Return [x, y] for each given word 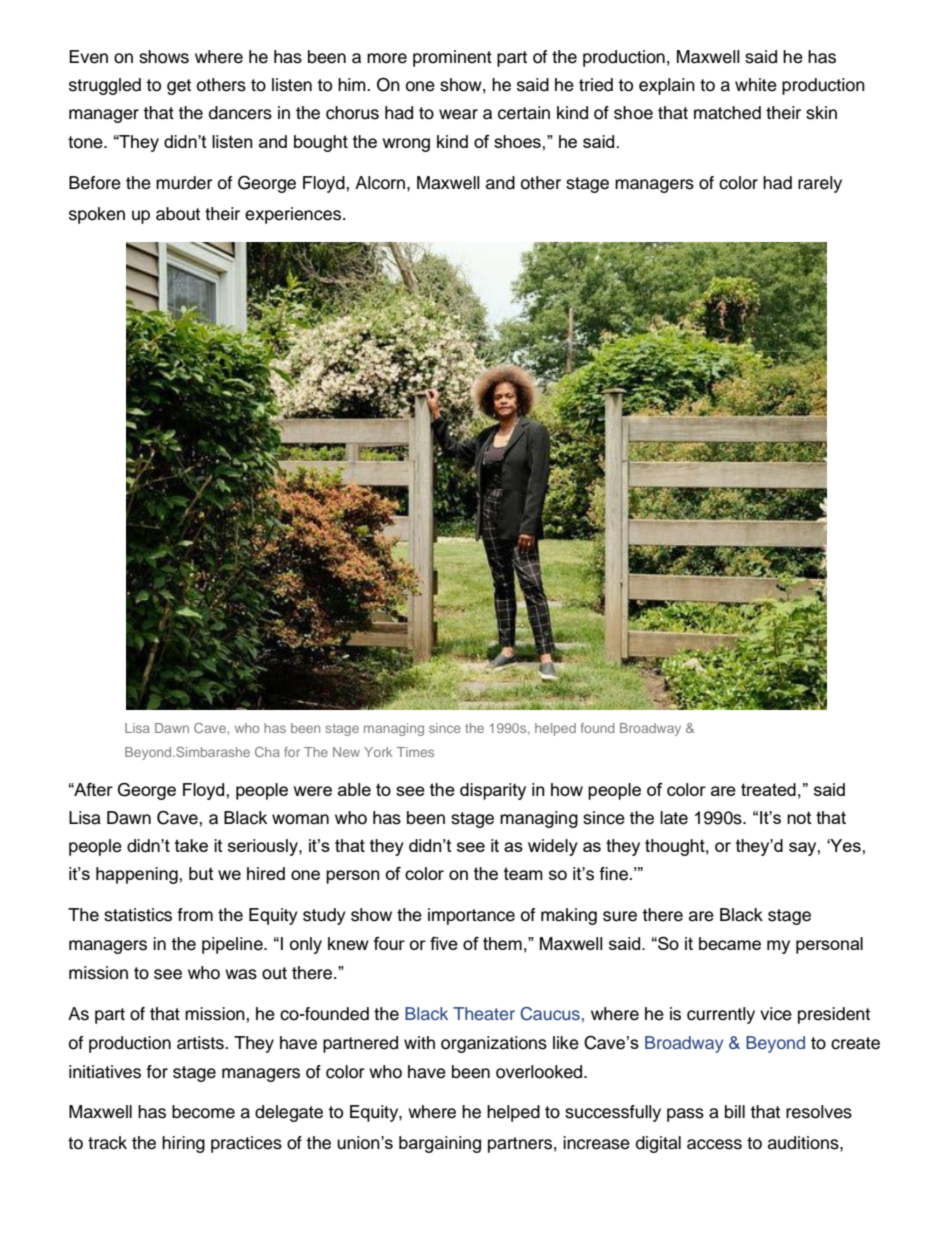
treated [768, 789]
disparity [493, 791]
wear [458, 114]
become [203, 1112]
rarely [820, 184]
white [756, 85]
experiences [294, 215]
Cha [267, 752]
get [179, 87]
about [178, 214]
